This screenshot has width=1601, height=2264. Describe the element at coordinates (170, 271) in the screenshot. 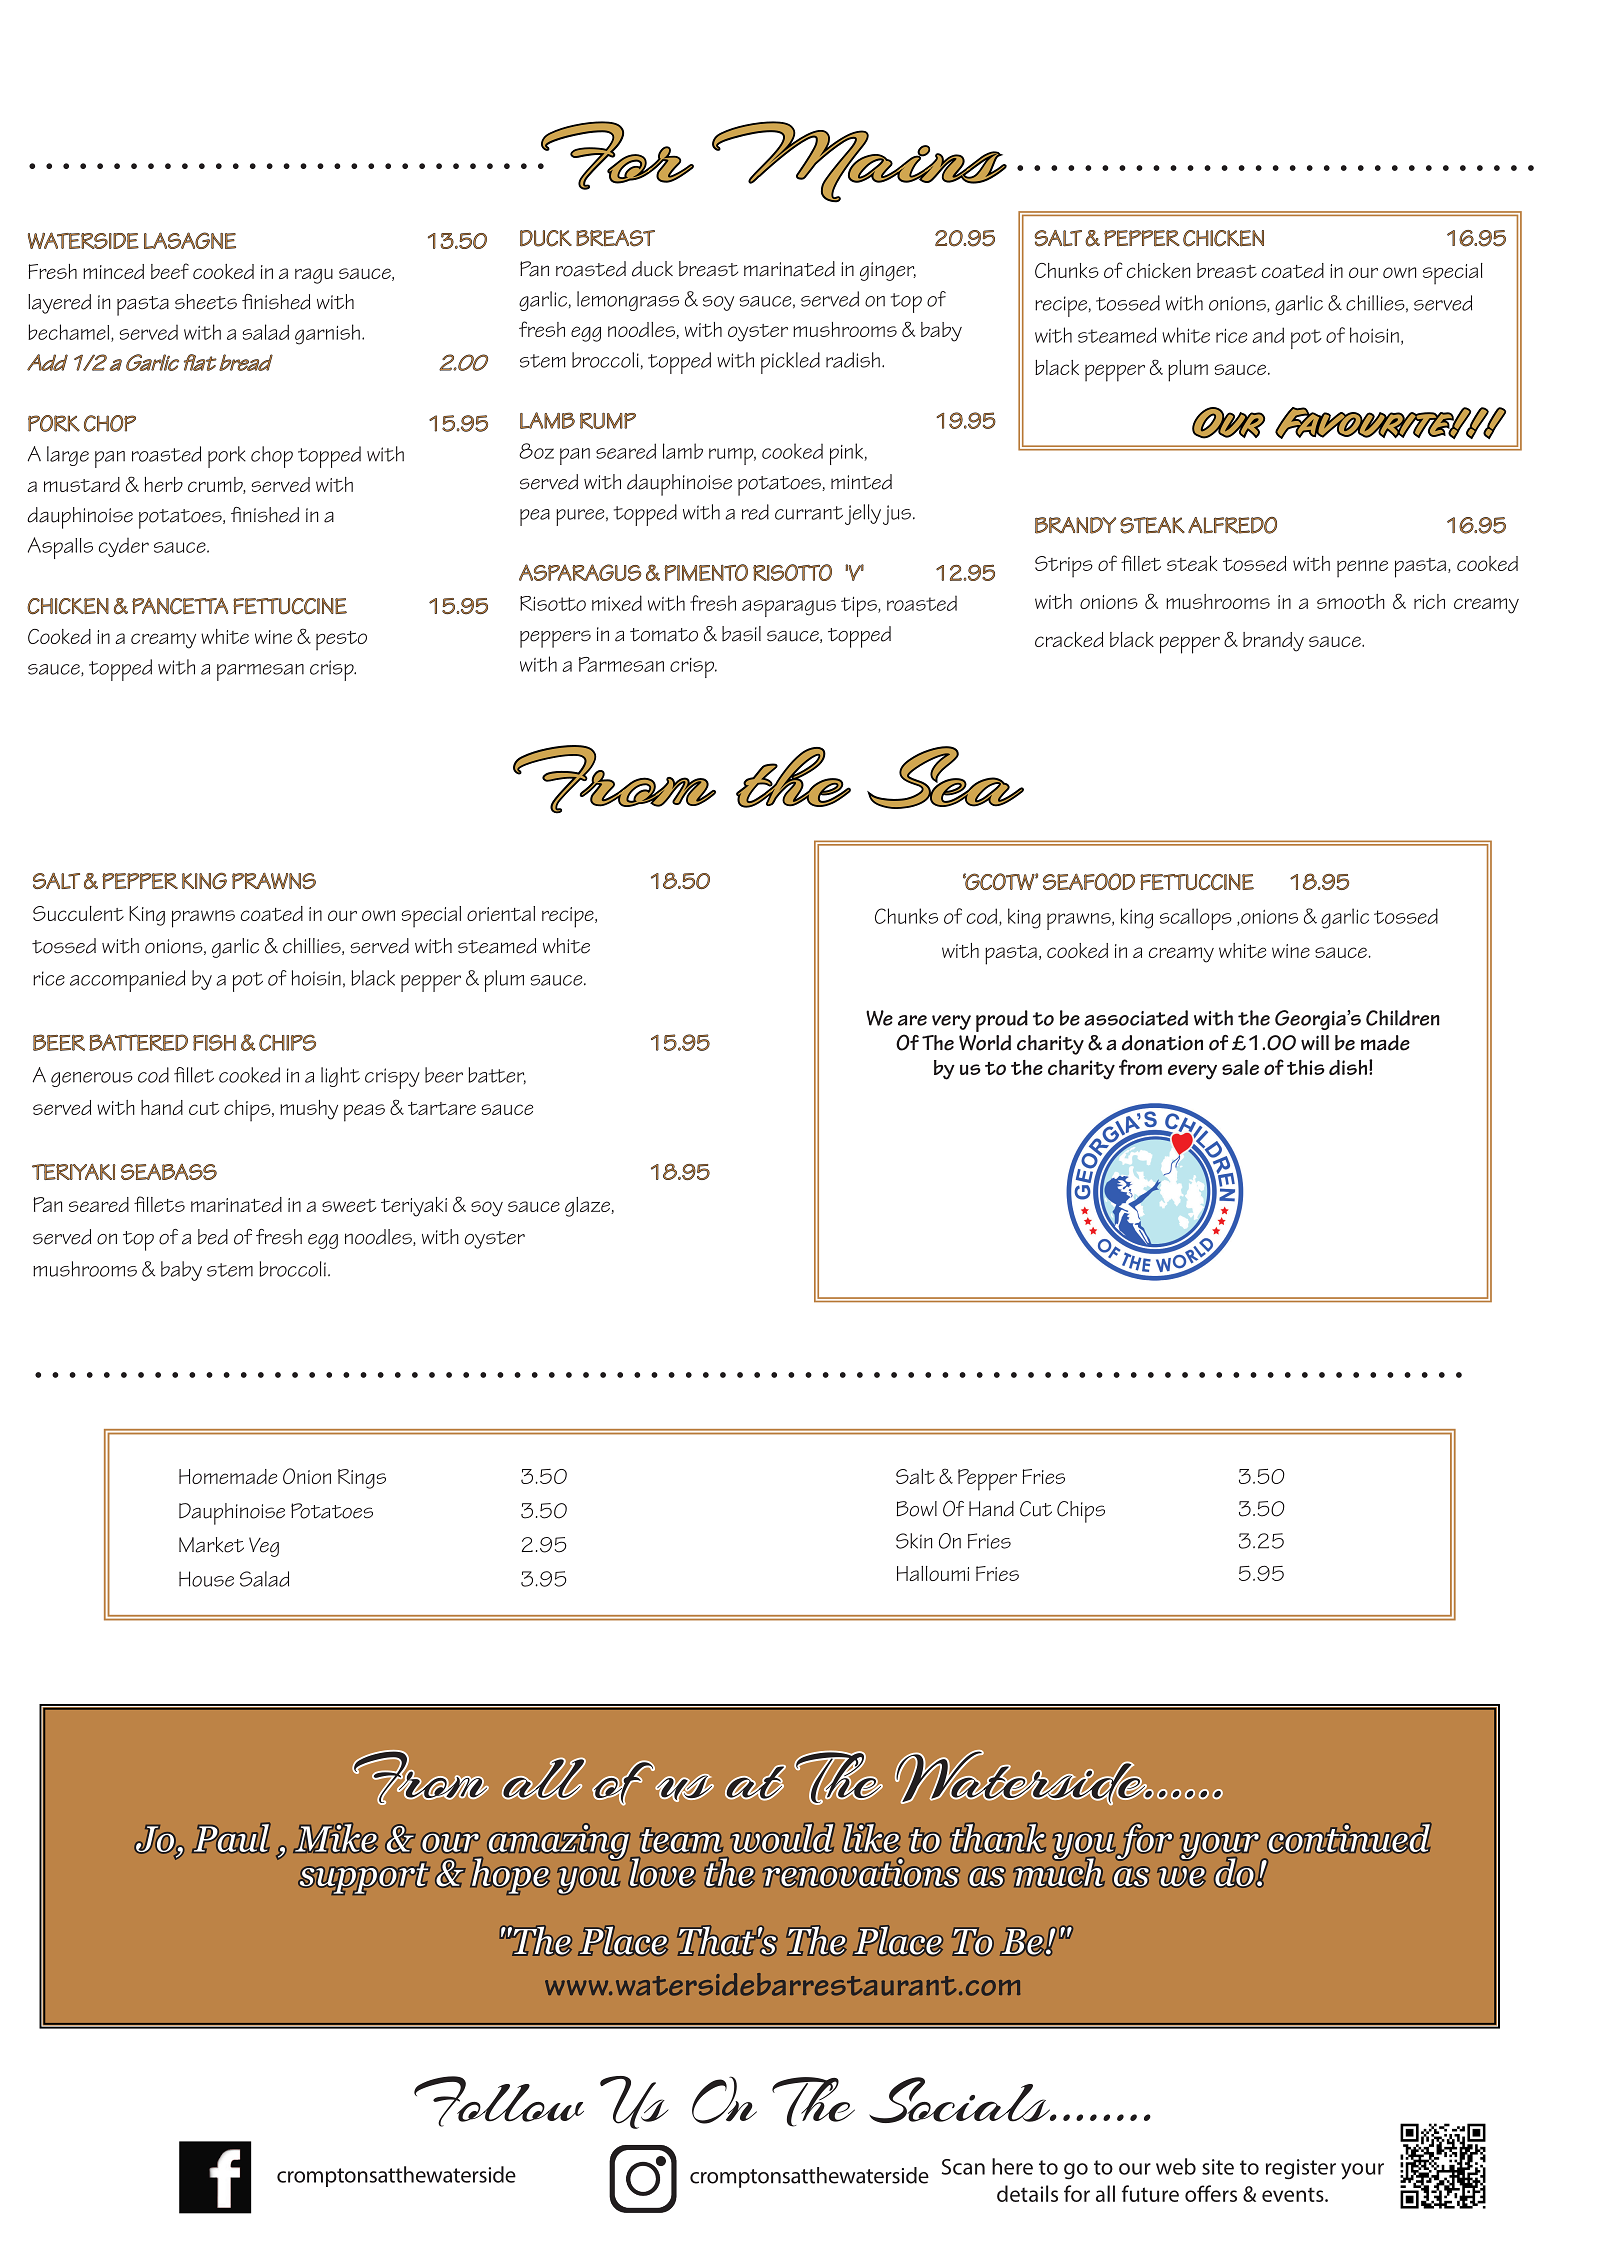

I see `beef` at that location.
